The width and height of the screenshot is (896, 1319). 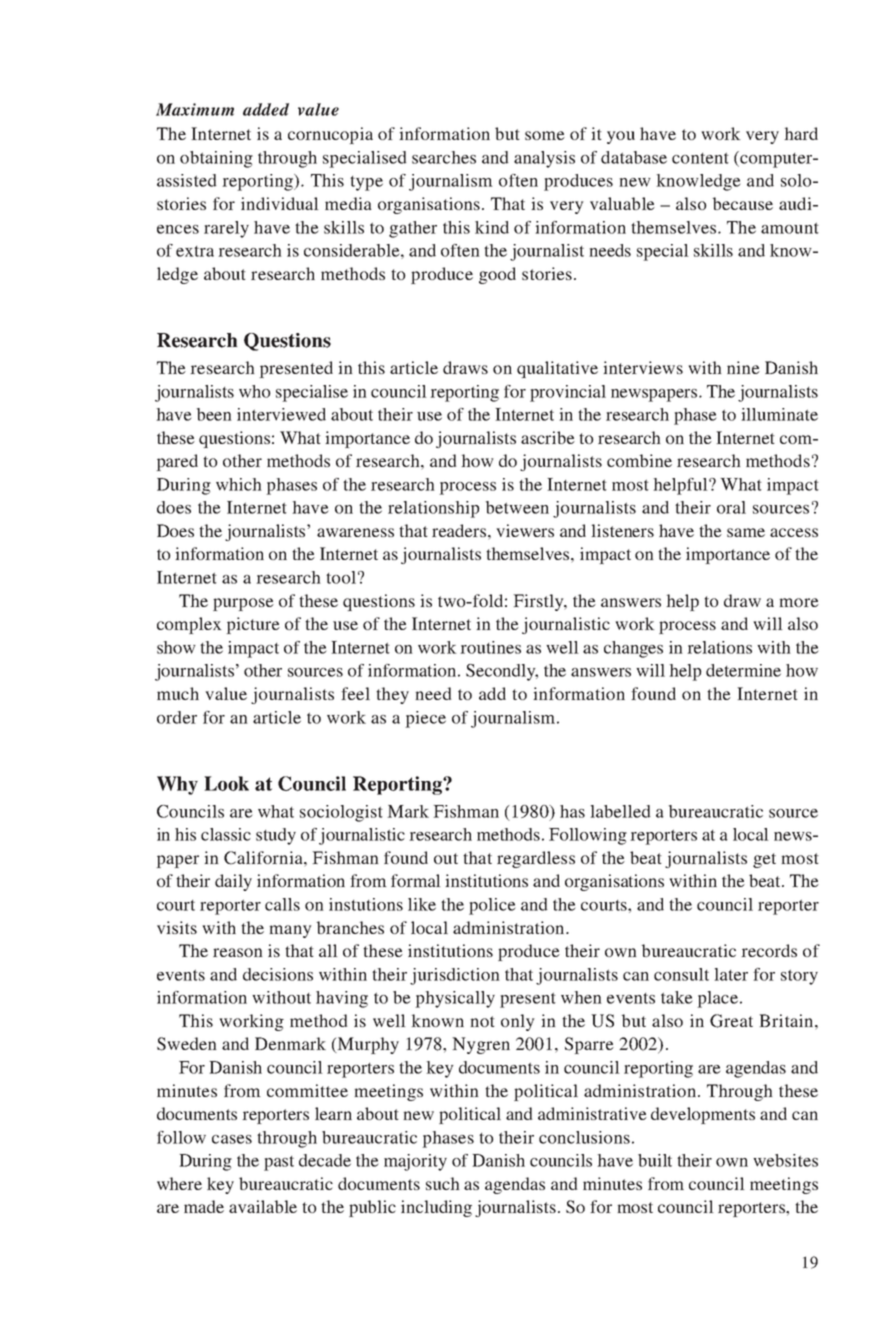 I want to click on between, so click(x=517, y=507).
